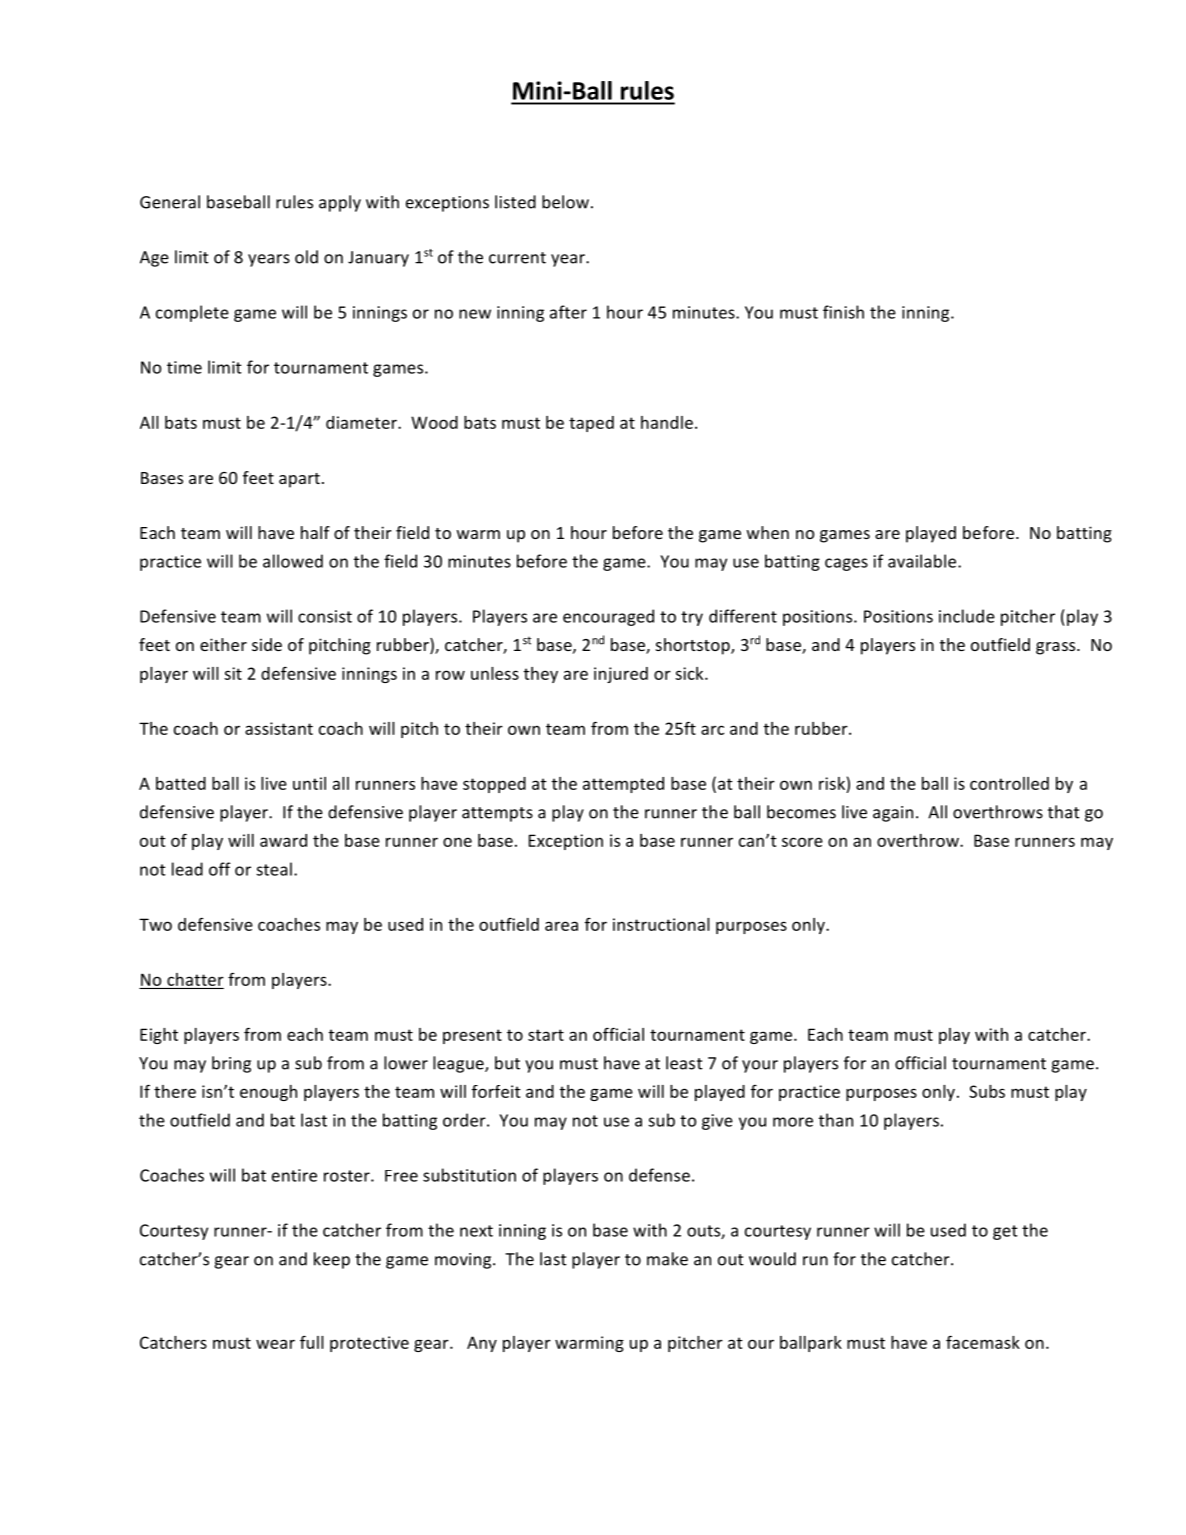 The height and width of the image is (1535, 1186). I want to click on include, so click(967, 616).
